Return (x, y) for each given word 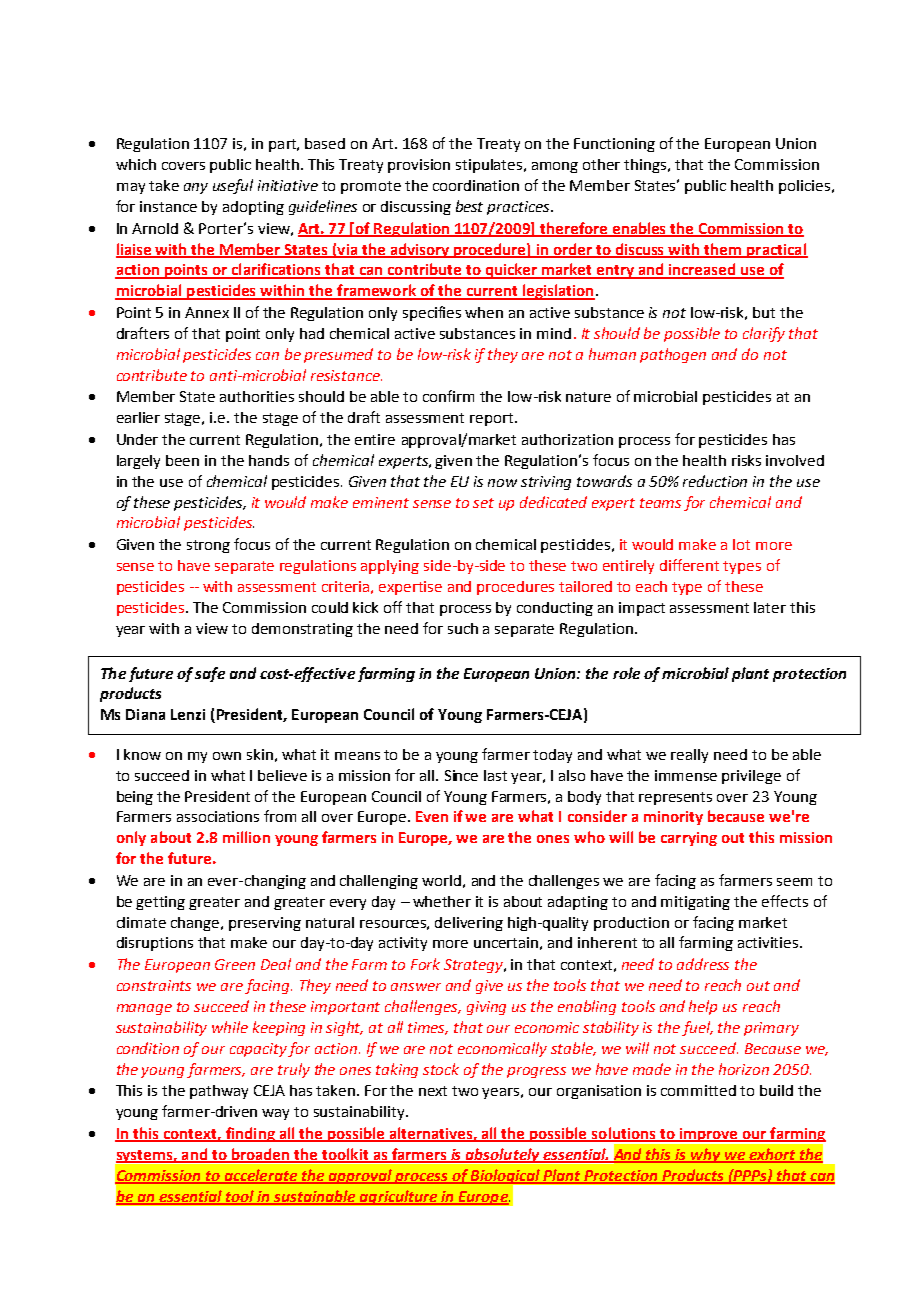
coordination (476, 185)
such (463, 628)
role (626, 673)
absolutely (503, 1155)
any (196, 188)
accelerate (260, 1176)
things (646, 166)
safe (210, 674)
